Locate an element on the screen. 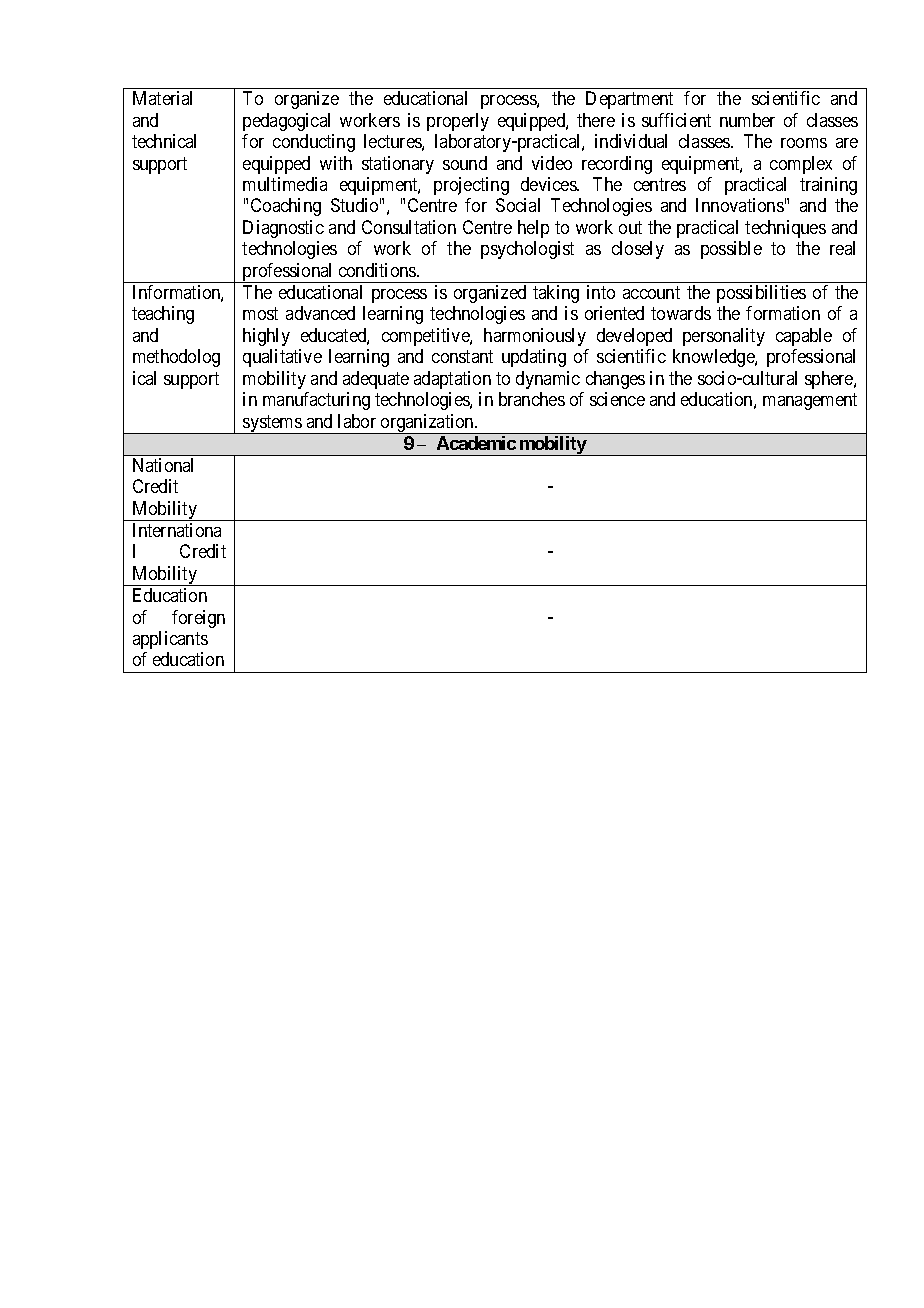  psychologist is located at coordinates (527, 250).
